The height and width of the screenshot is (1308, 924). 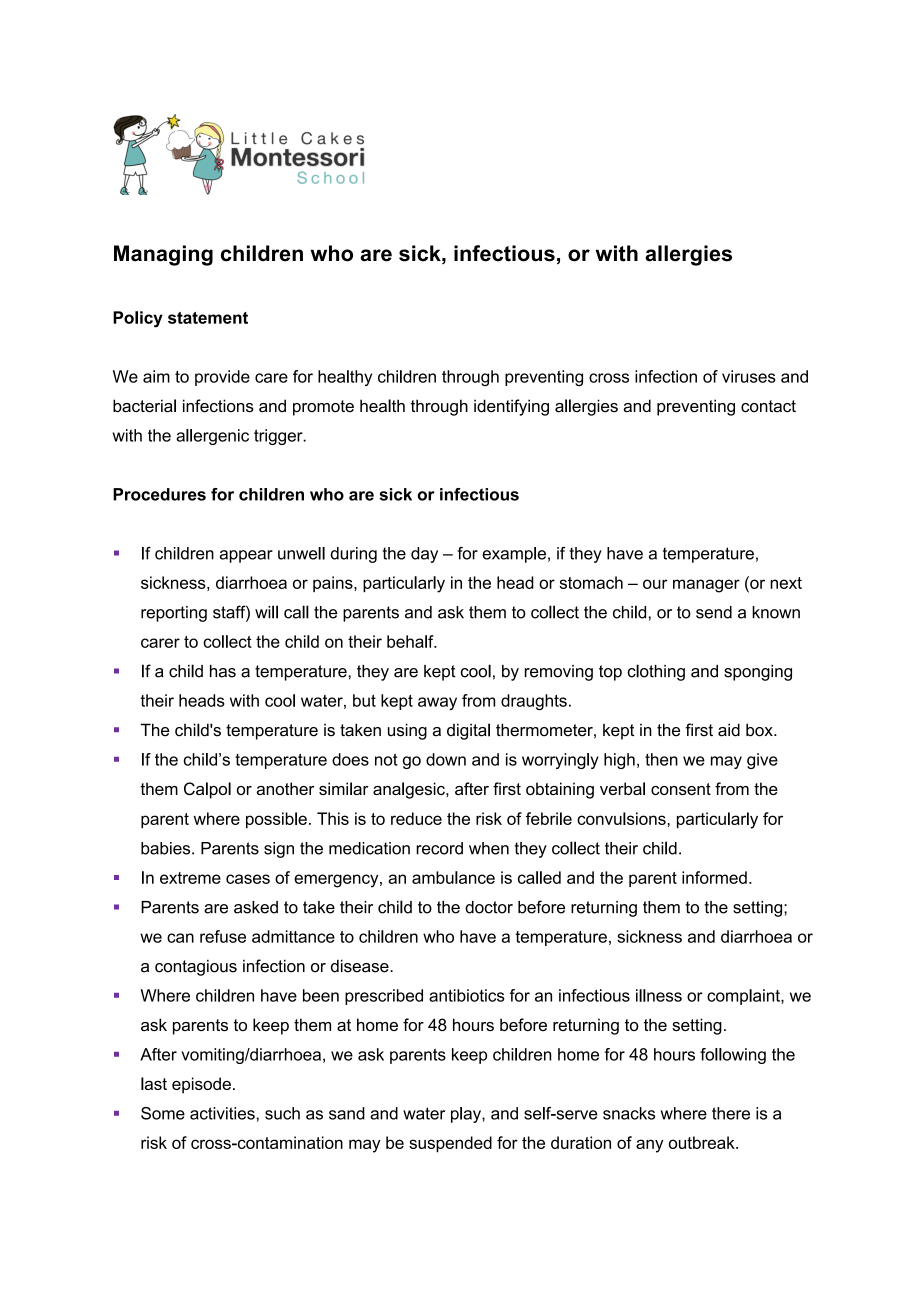 What do you see at coordinates (706, 586) in the screenshot?
I see `manager` at bounding box center [706, 586].
